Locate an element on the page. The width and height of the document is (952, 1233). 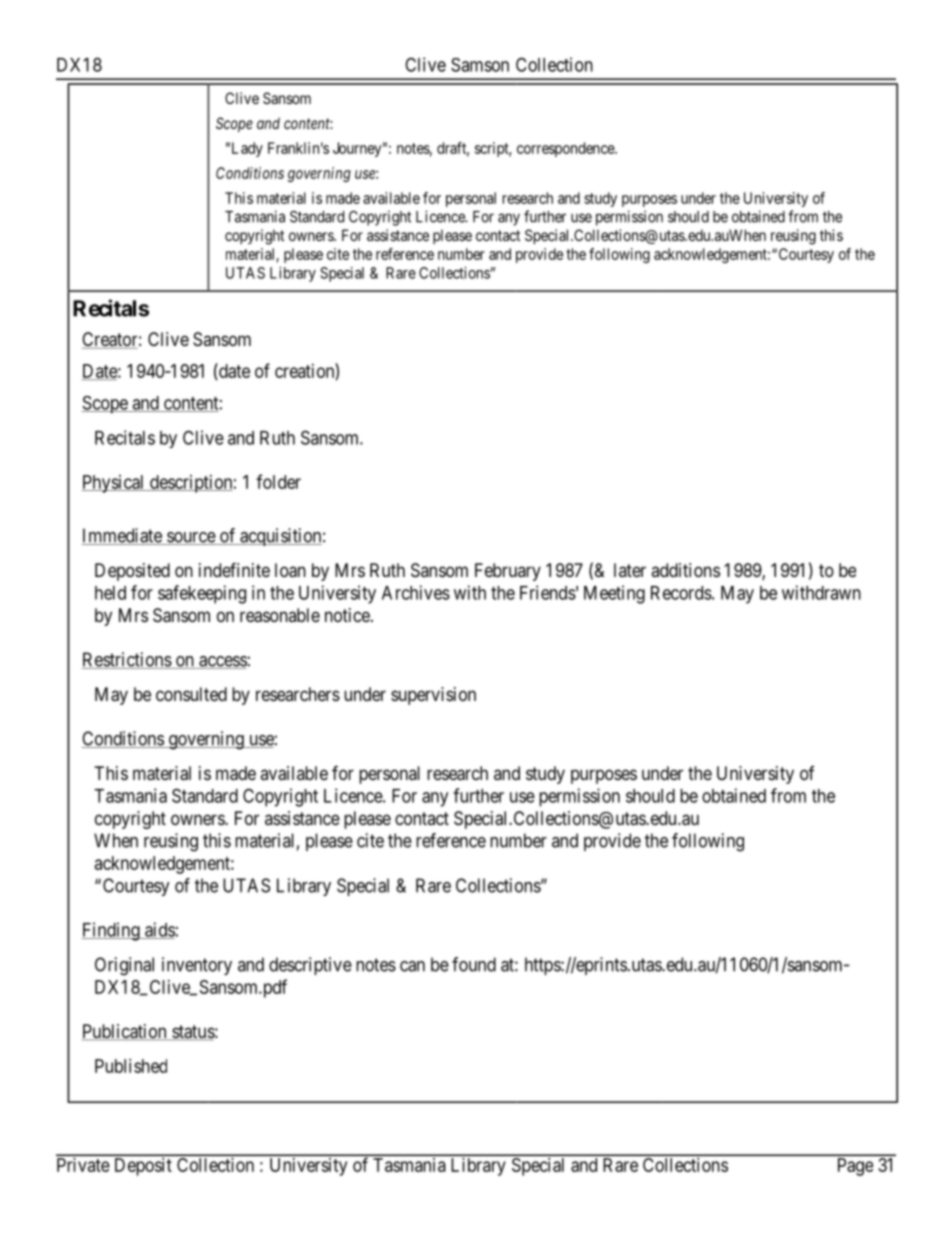
Published is located at coordinates (131, 1066).
